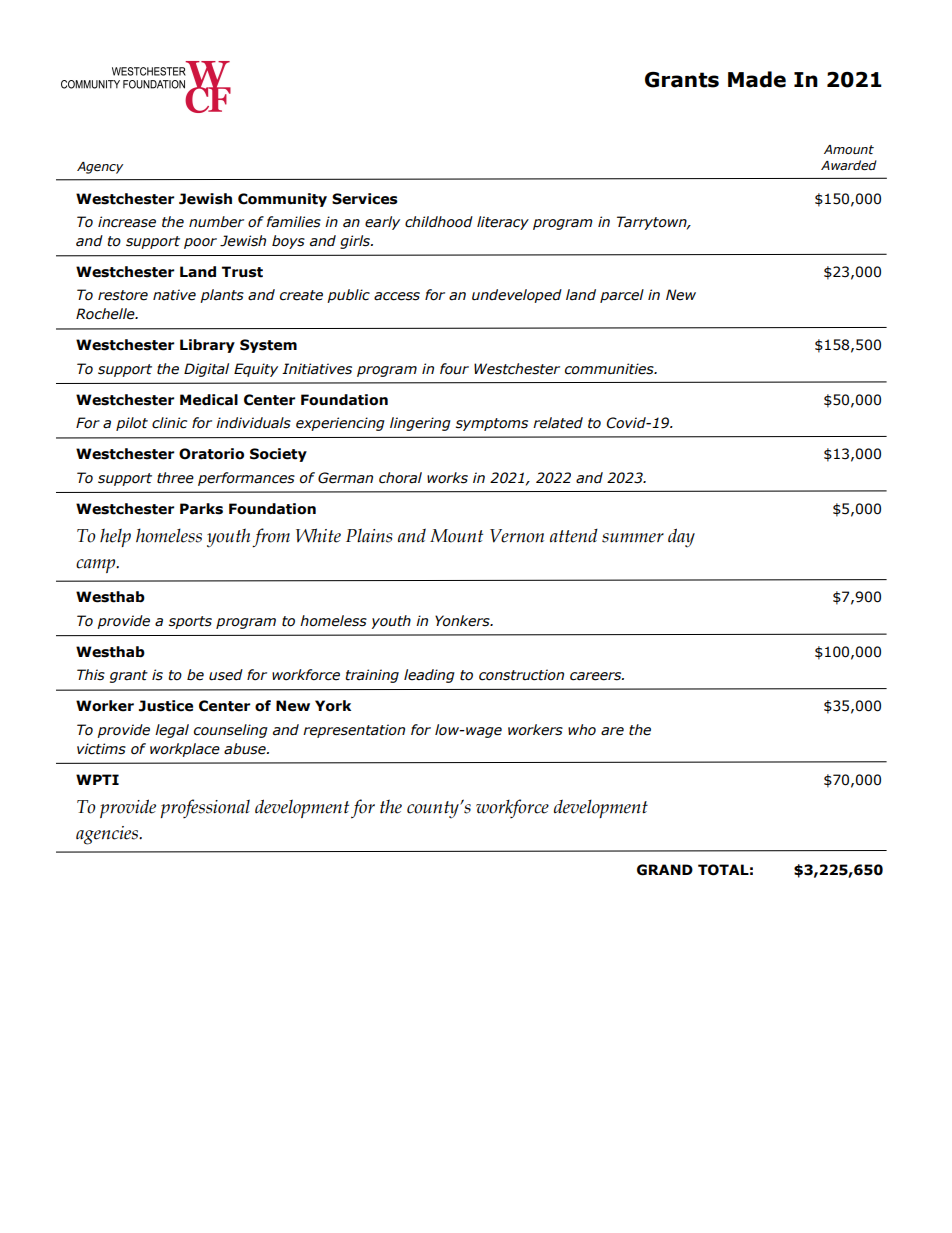  What do you see at coordinates (447, 478) in the document?
I see `works` at bounding box center [447, 478].
